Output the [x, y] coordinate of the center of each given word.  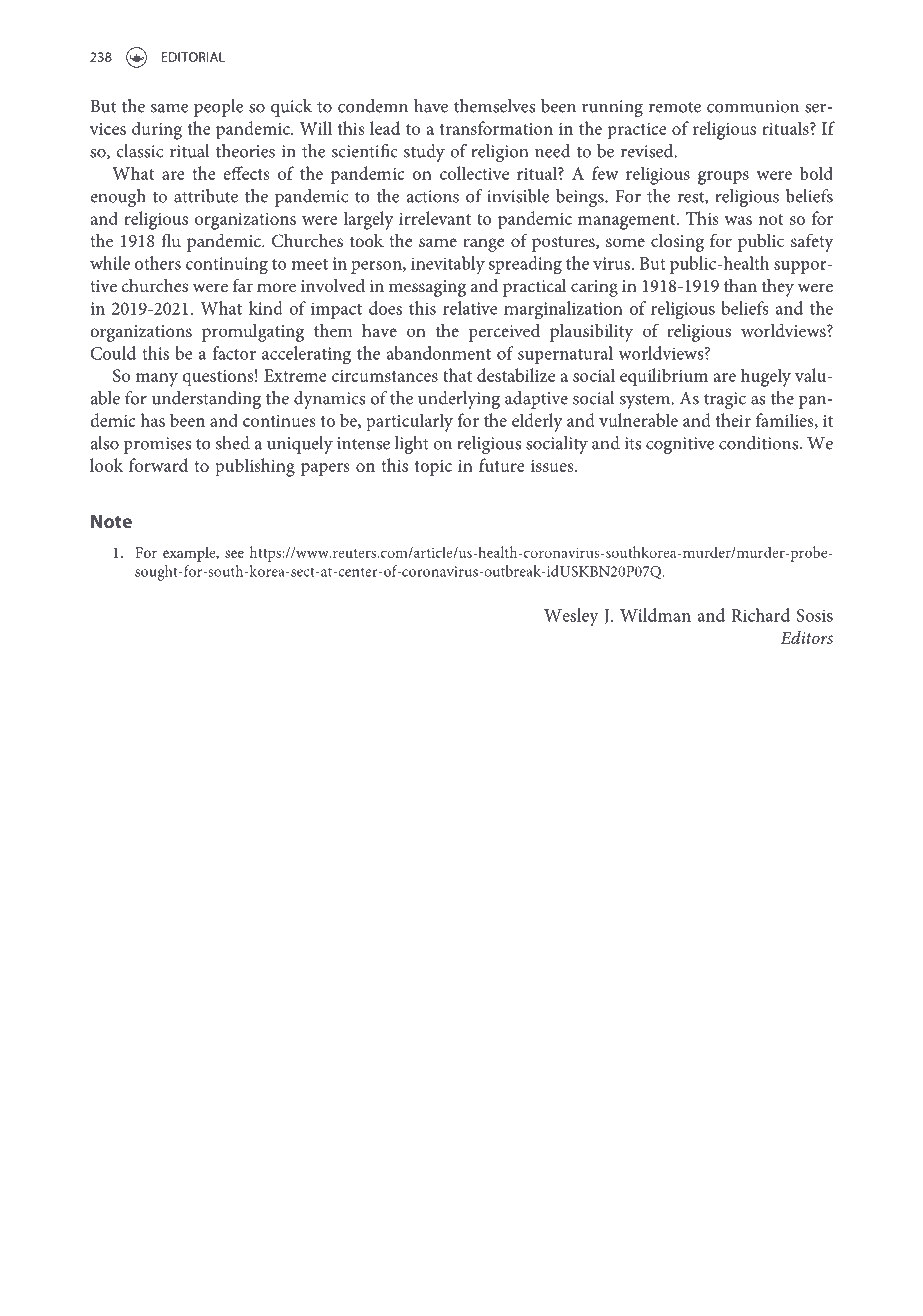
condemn [373, 106]
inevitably [448, 265]
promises [157, 445]
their [733, 420]
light [412, 445]
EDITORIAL [193, 57]
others [158, 263]
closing [677, 243]
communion [753, 106]
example [190, 554]
